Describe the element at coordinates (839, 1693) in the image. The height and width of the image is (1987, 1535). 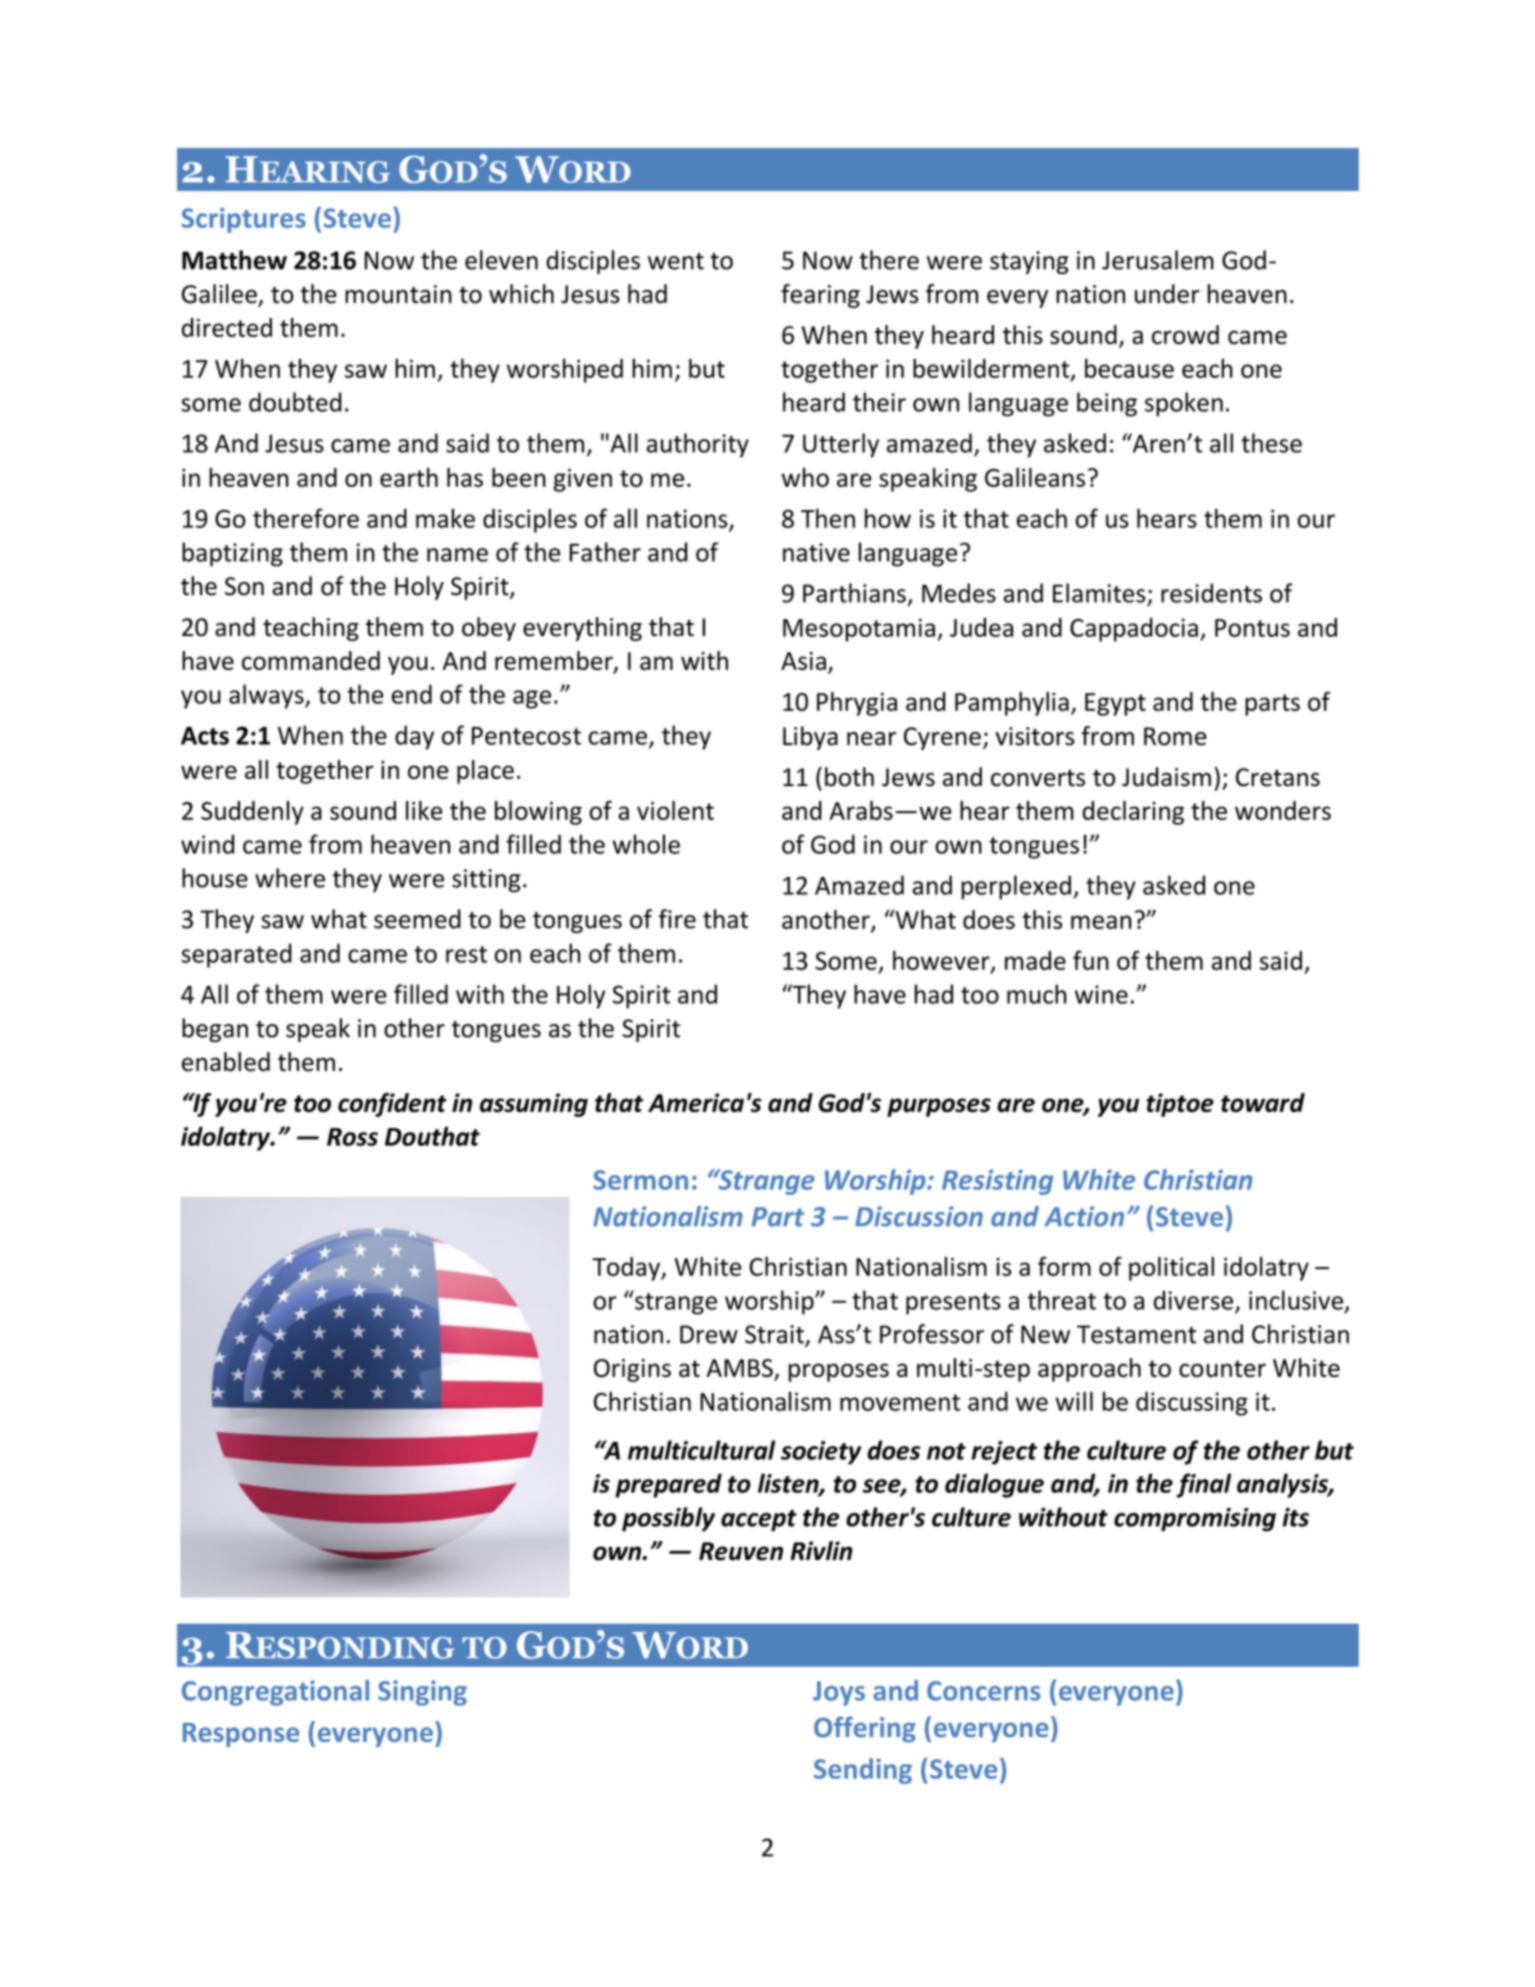
I see `Joys` at that location.
